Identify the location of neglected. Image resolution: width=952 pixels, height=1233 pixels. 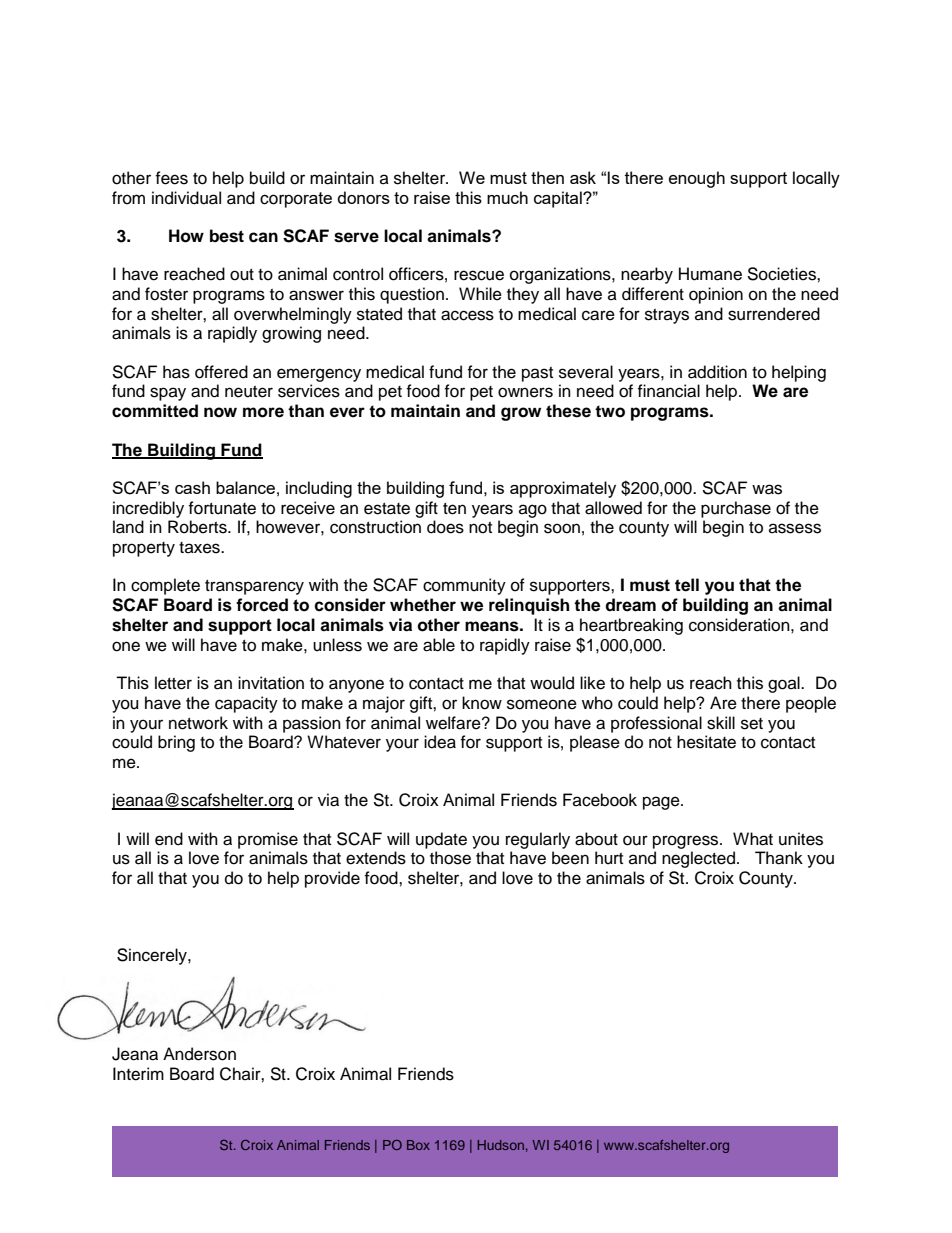
(698, 859).
